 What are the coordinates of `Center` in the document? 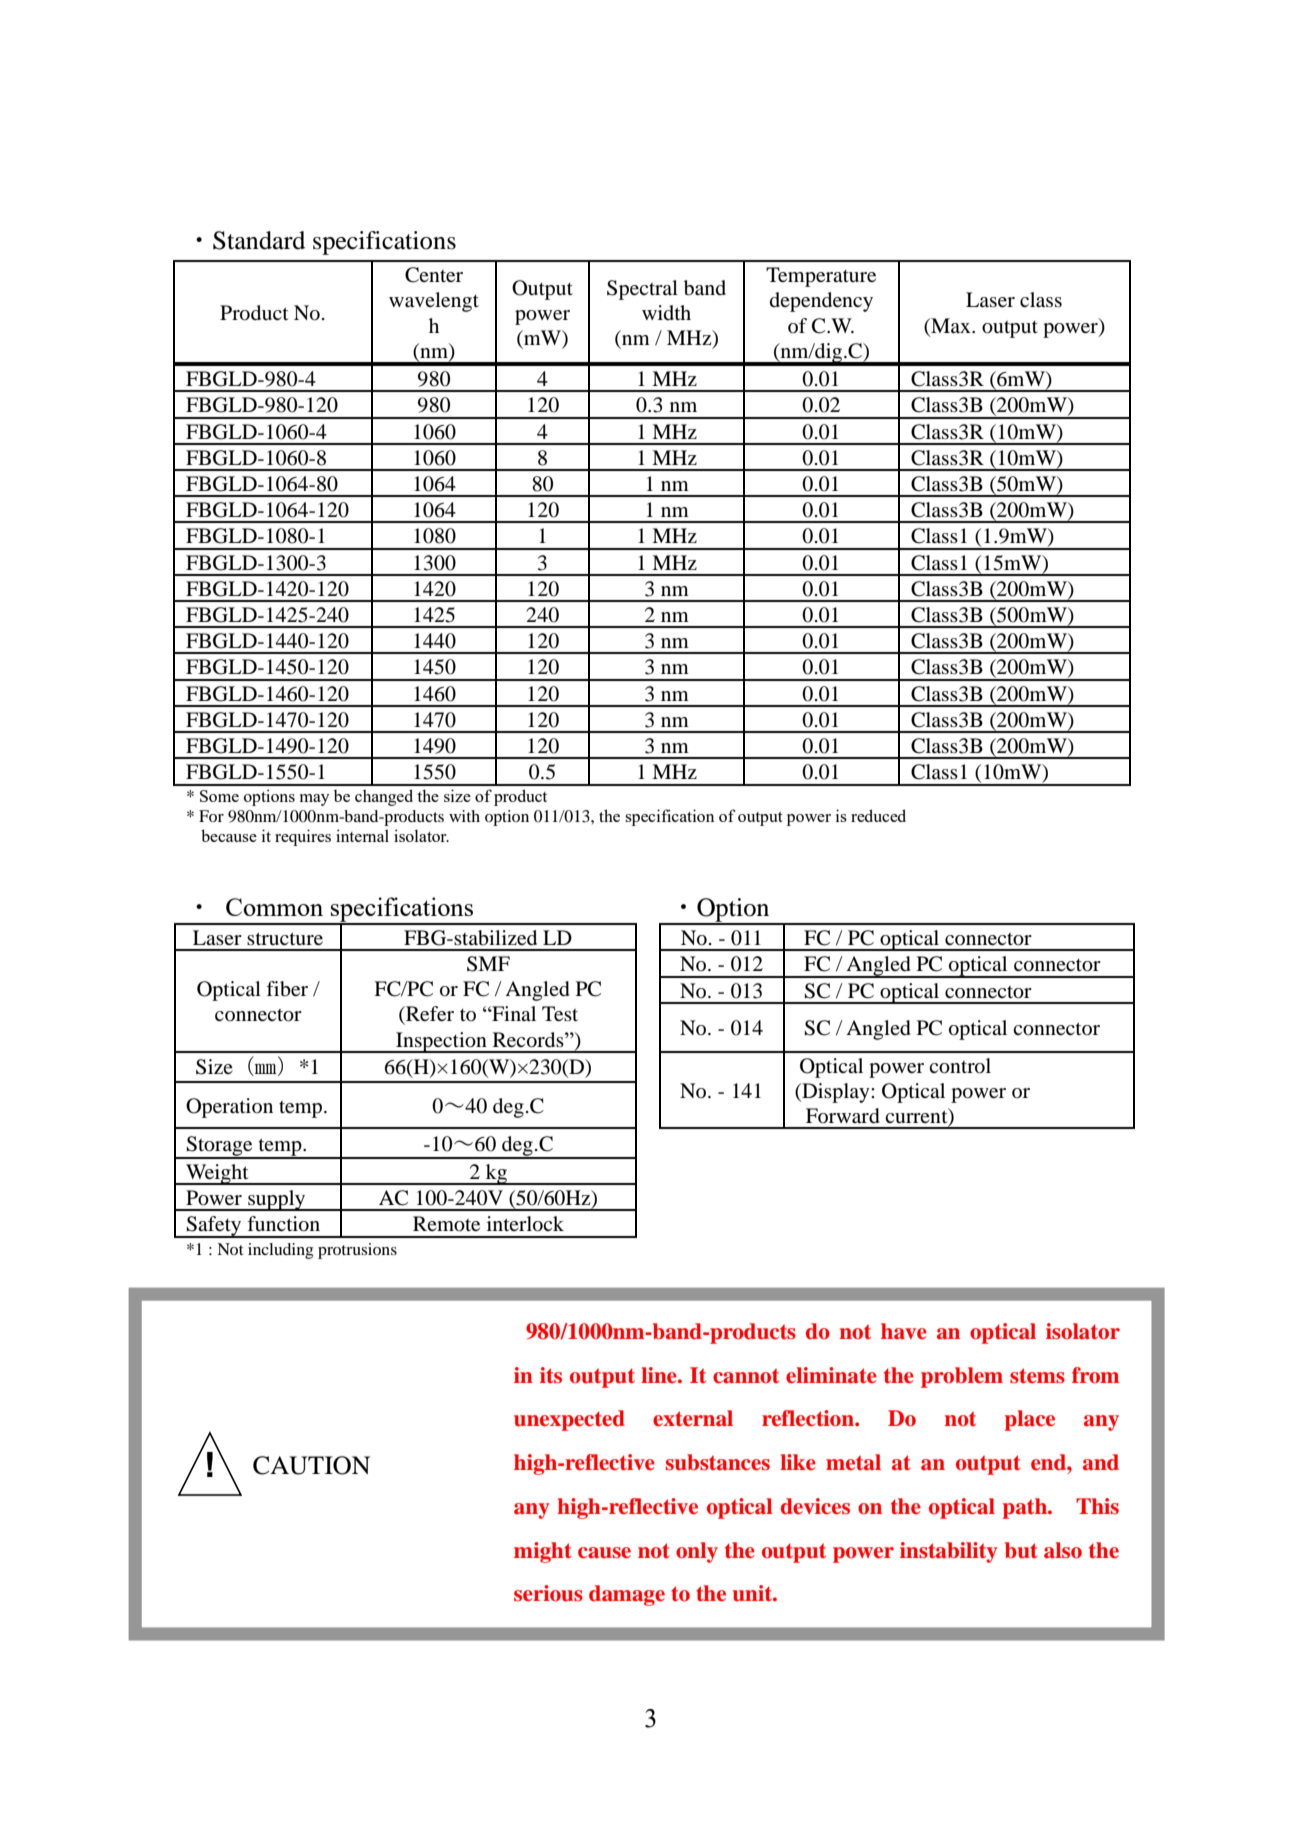 It's located at (434, 275).
